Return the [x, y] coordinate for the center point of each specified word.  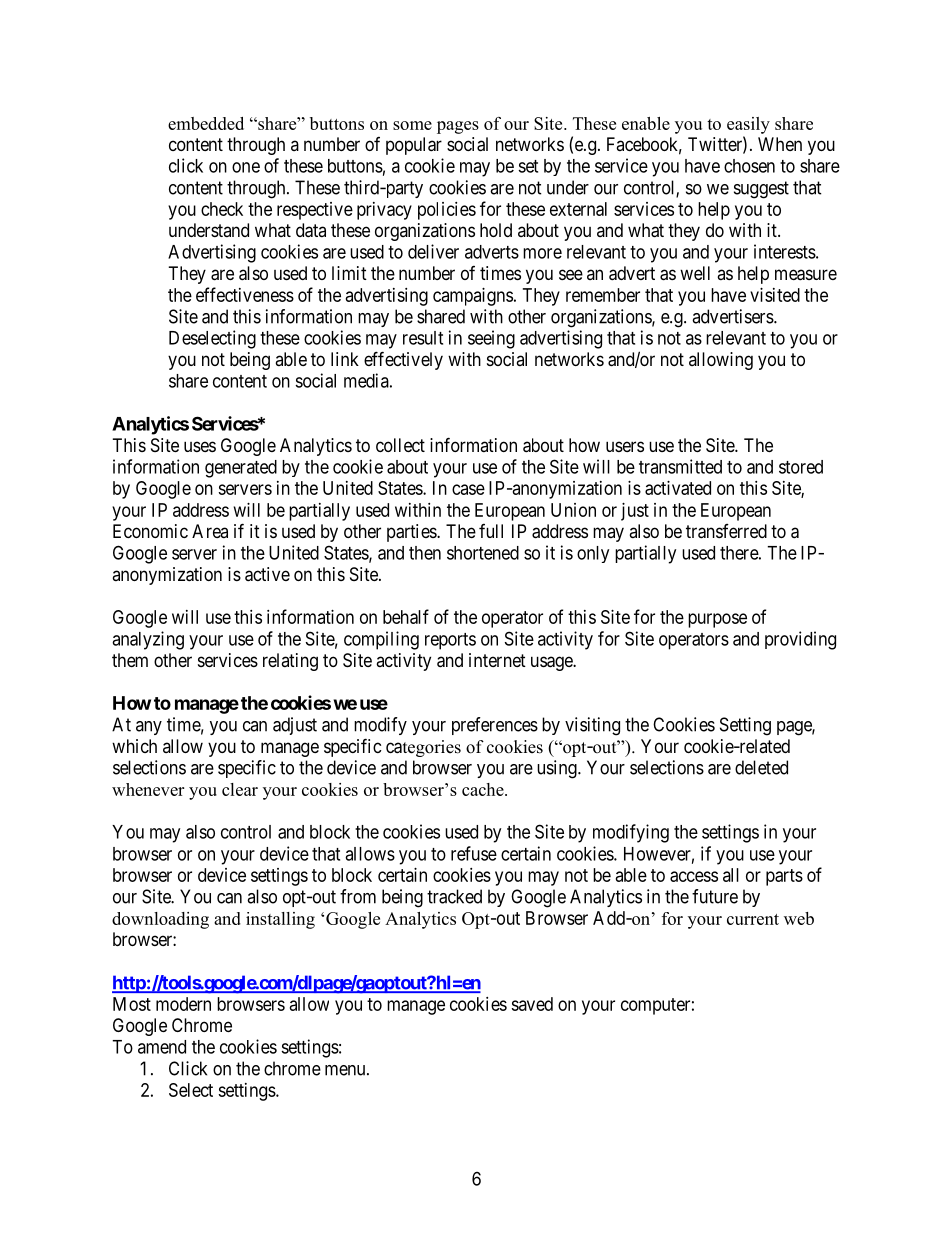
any [149, 728]
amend [162, 1047]
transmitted [680, 466]
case [468, 489]
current [753, 919]
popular [414, 146]
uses [200, 446]
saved [532, 1004]
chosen [749, 166]
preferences [495, 726]
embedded [206, 123]
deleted [761, 767]
